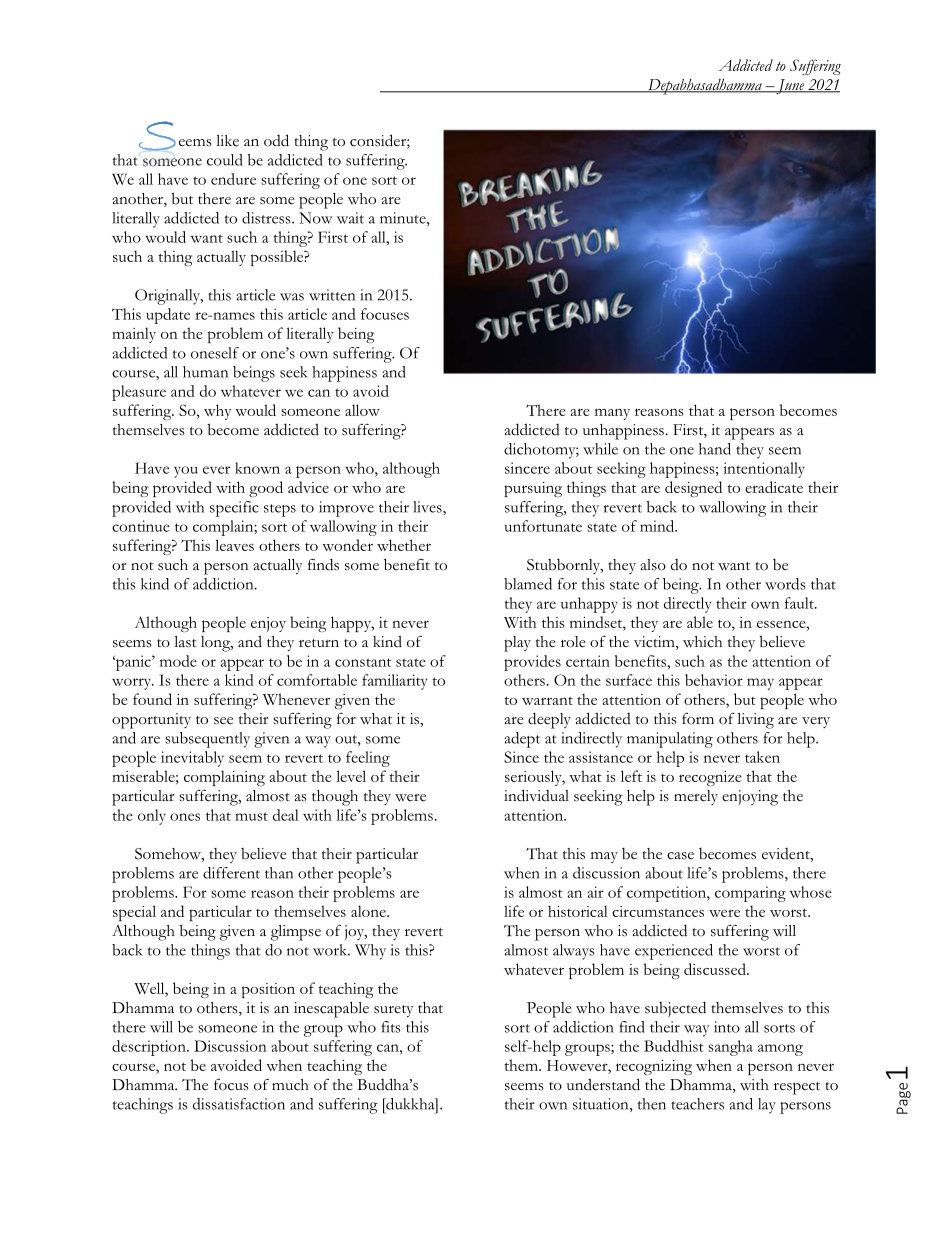 The image size is (952, 1233). Describe the element at coordinates (394, 1011) in the screenshot. I see `surety` at that location.
